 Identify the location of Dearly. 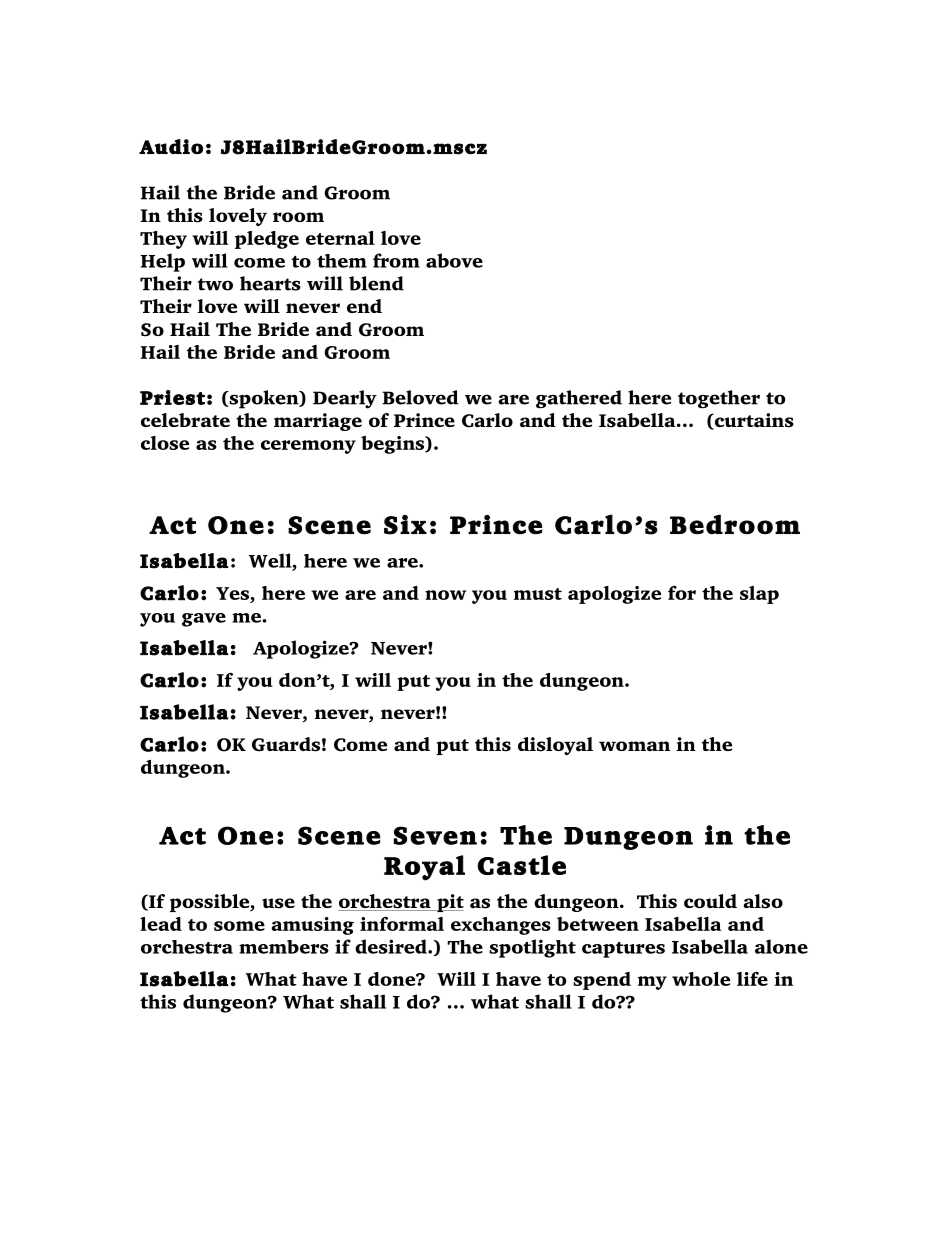
(345, 399).
